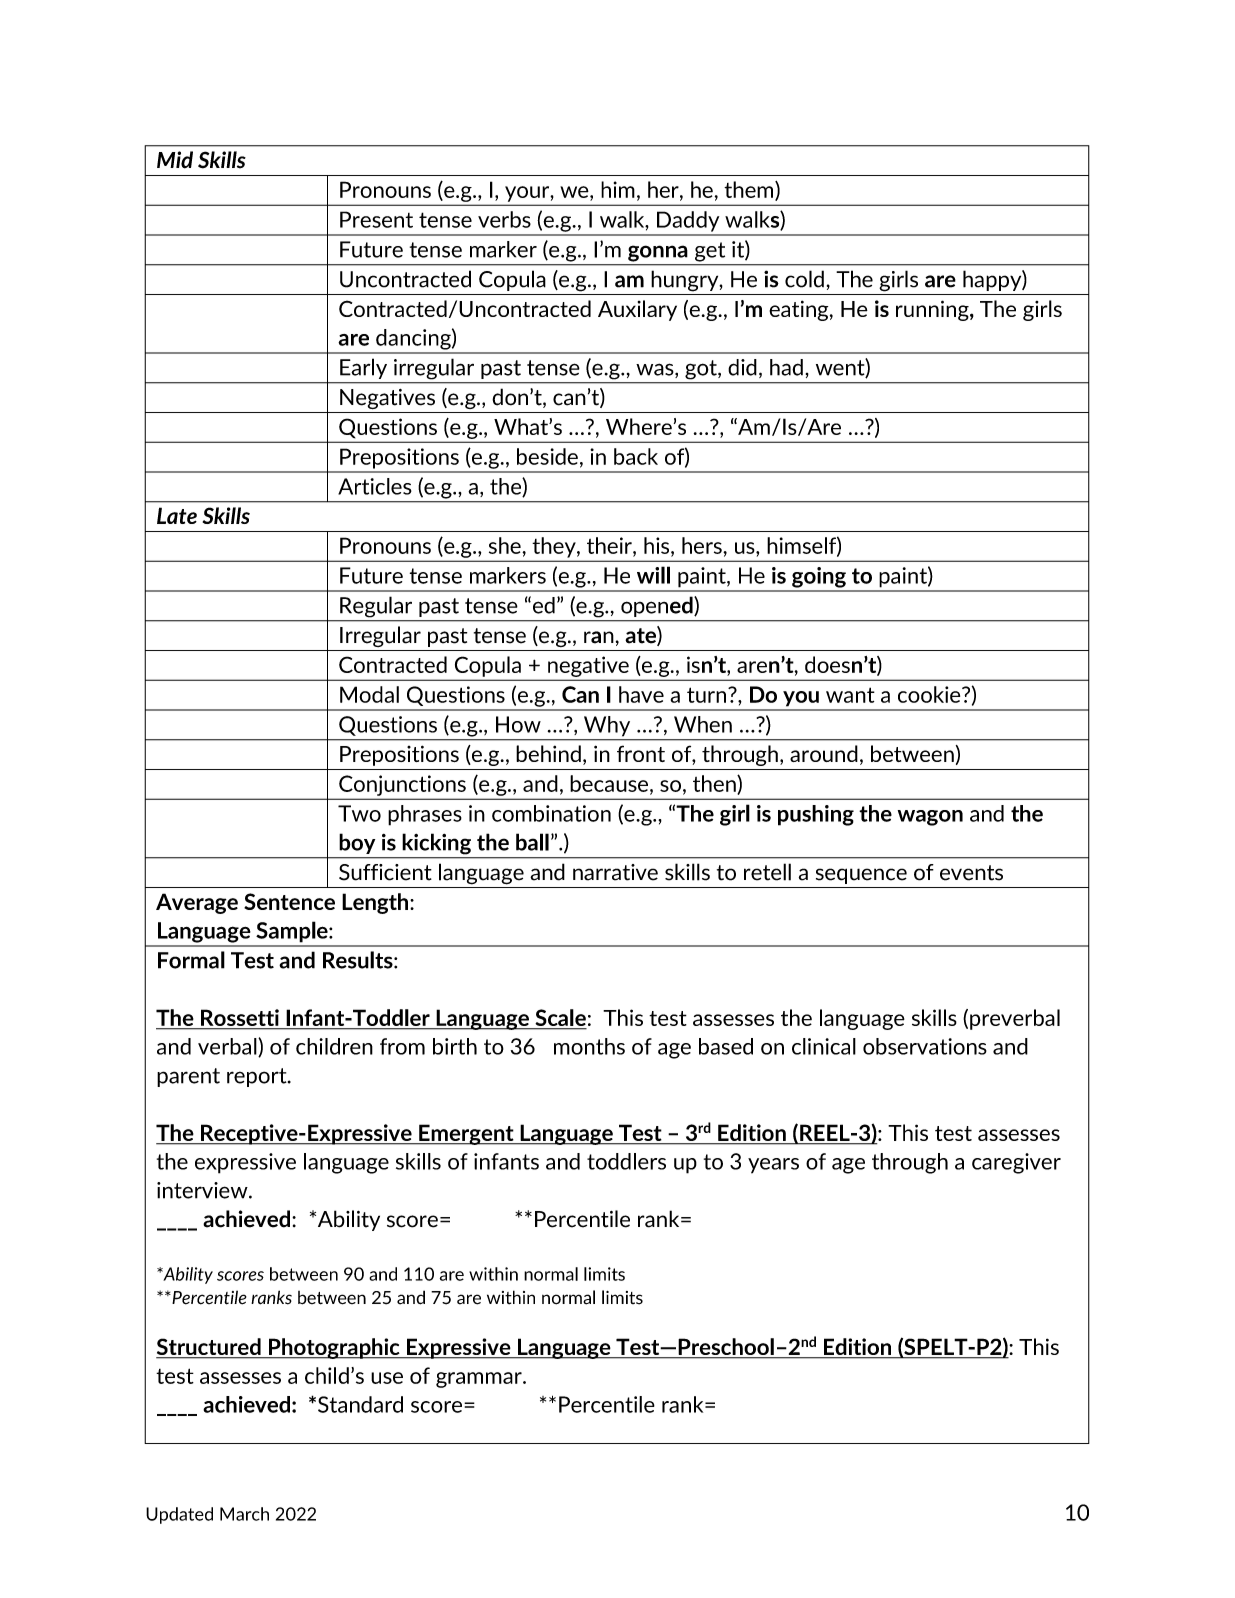 This screenshot has height=1598, width=1235. What do you see at coordinates (480, 1380) in the screenshot?
I see `grammar` at bounding box center [480, 1380].
